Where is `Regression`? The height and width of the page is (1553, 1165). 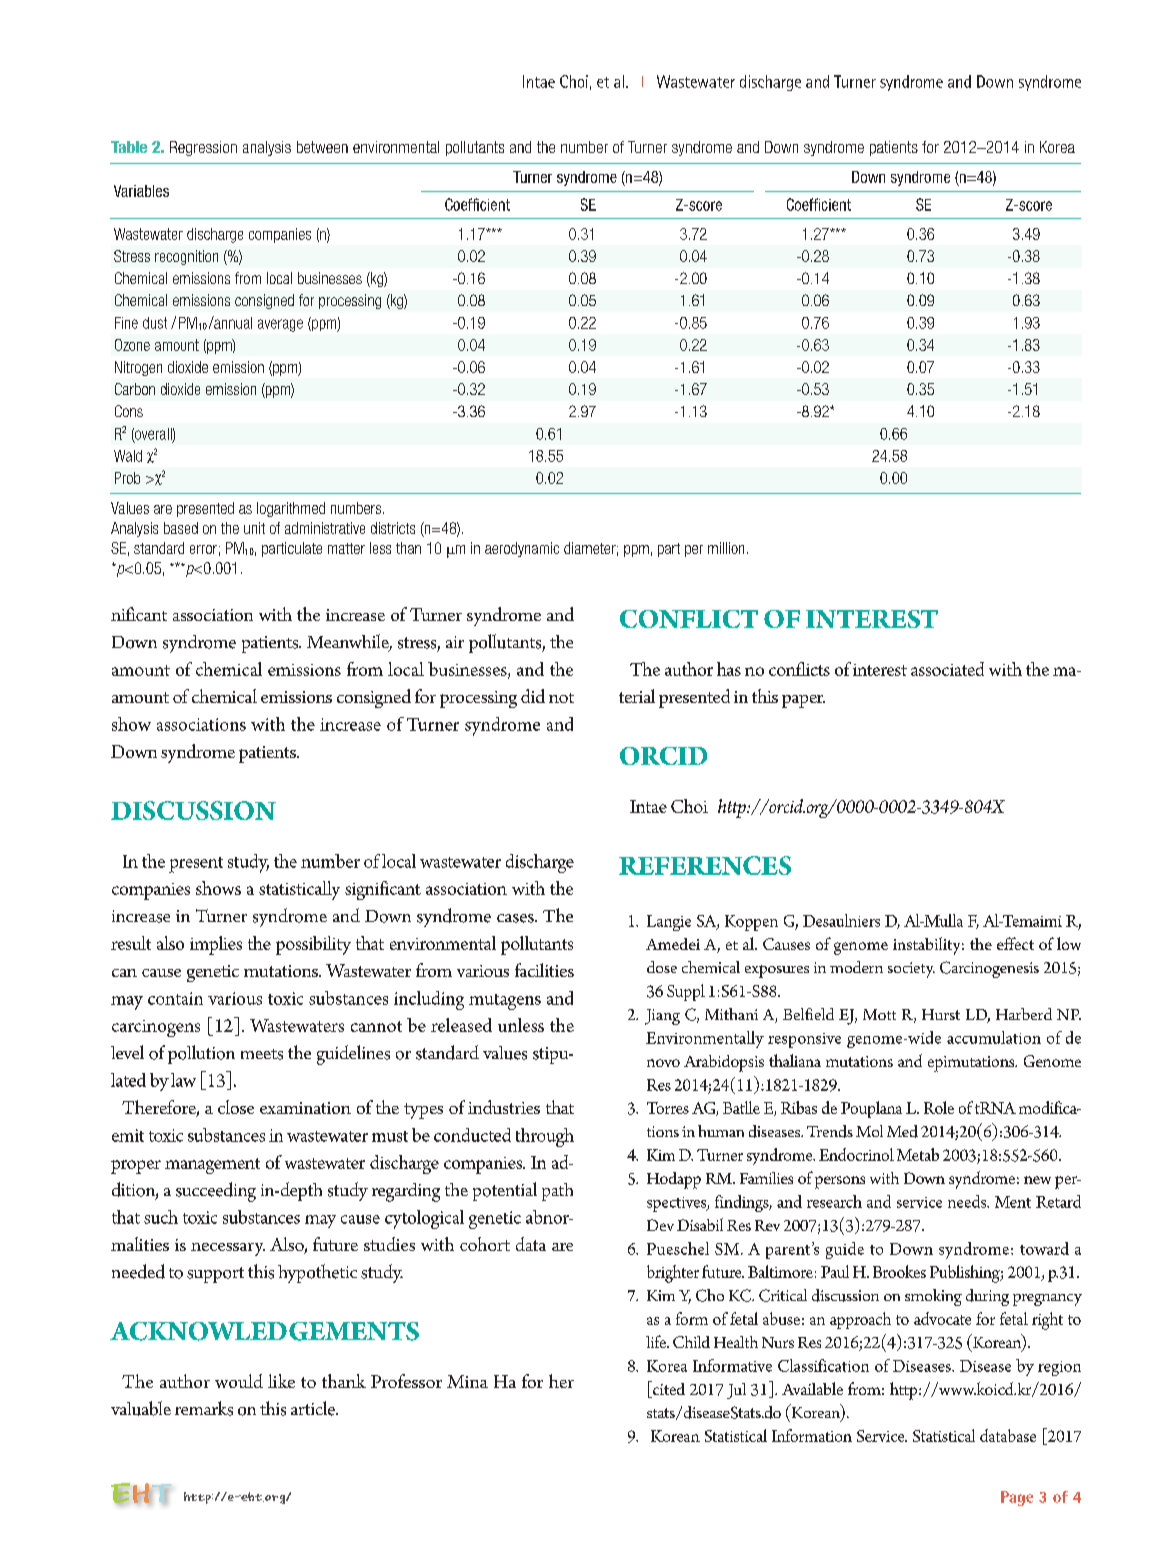
Regression is located at coordinates (203, 148).
